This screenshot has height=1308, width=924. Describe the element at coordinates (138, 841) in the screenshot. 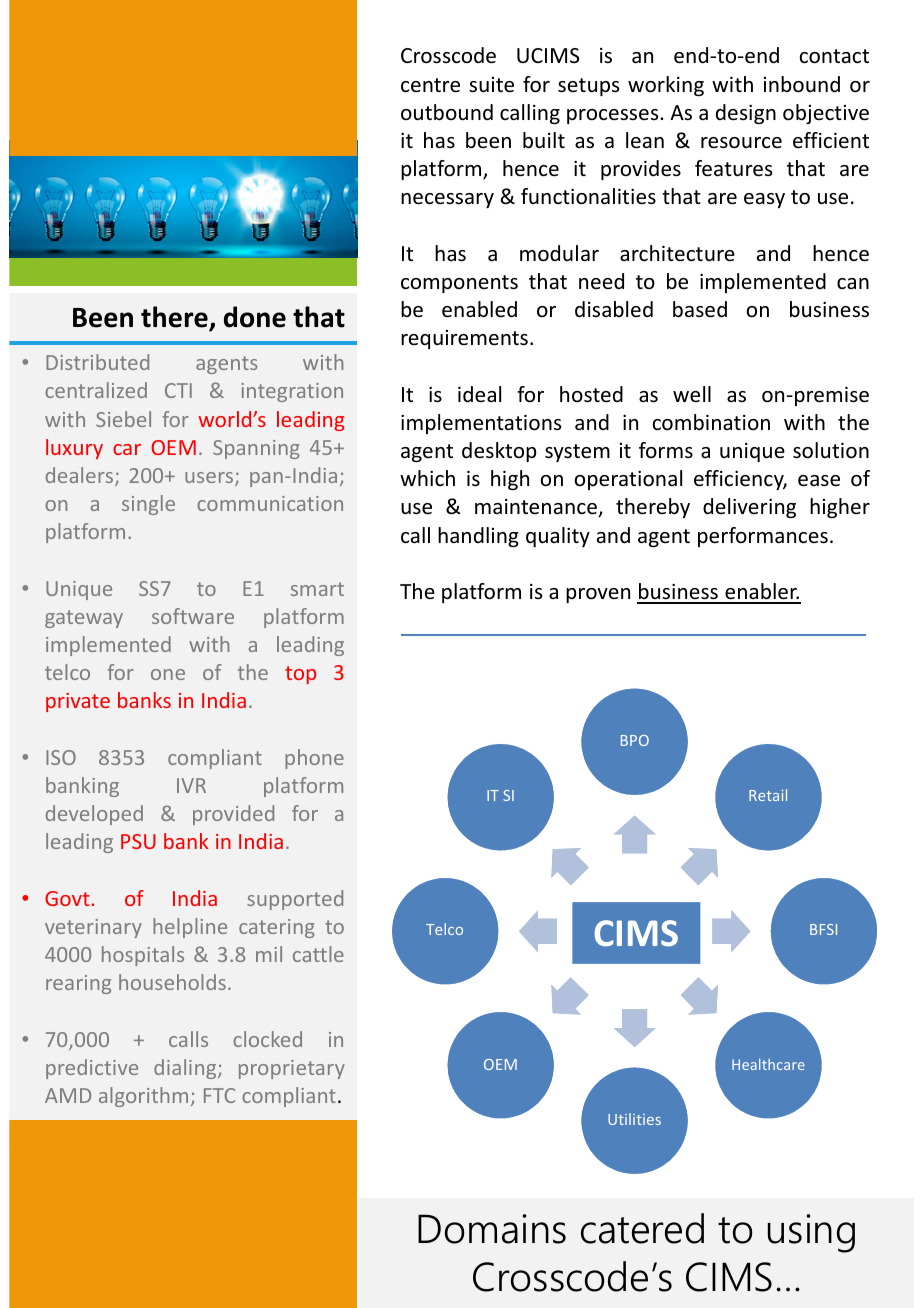

I see `PSU` at that location.
